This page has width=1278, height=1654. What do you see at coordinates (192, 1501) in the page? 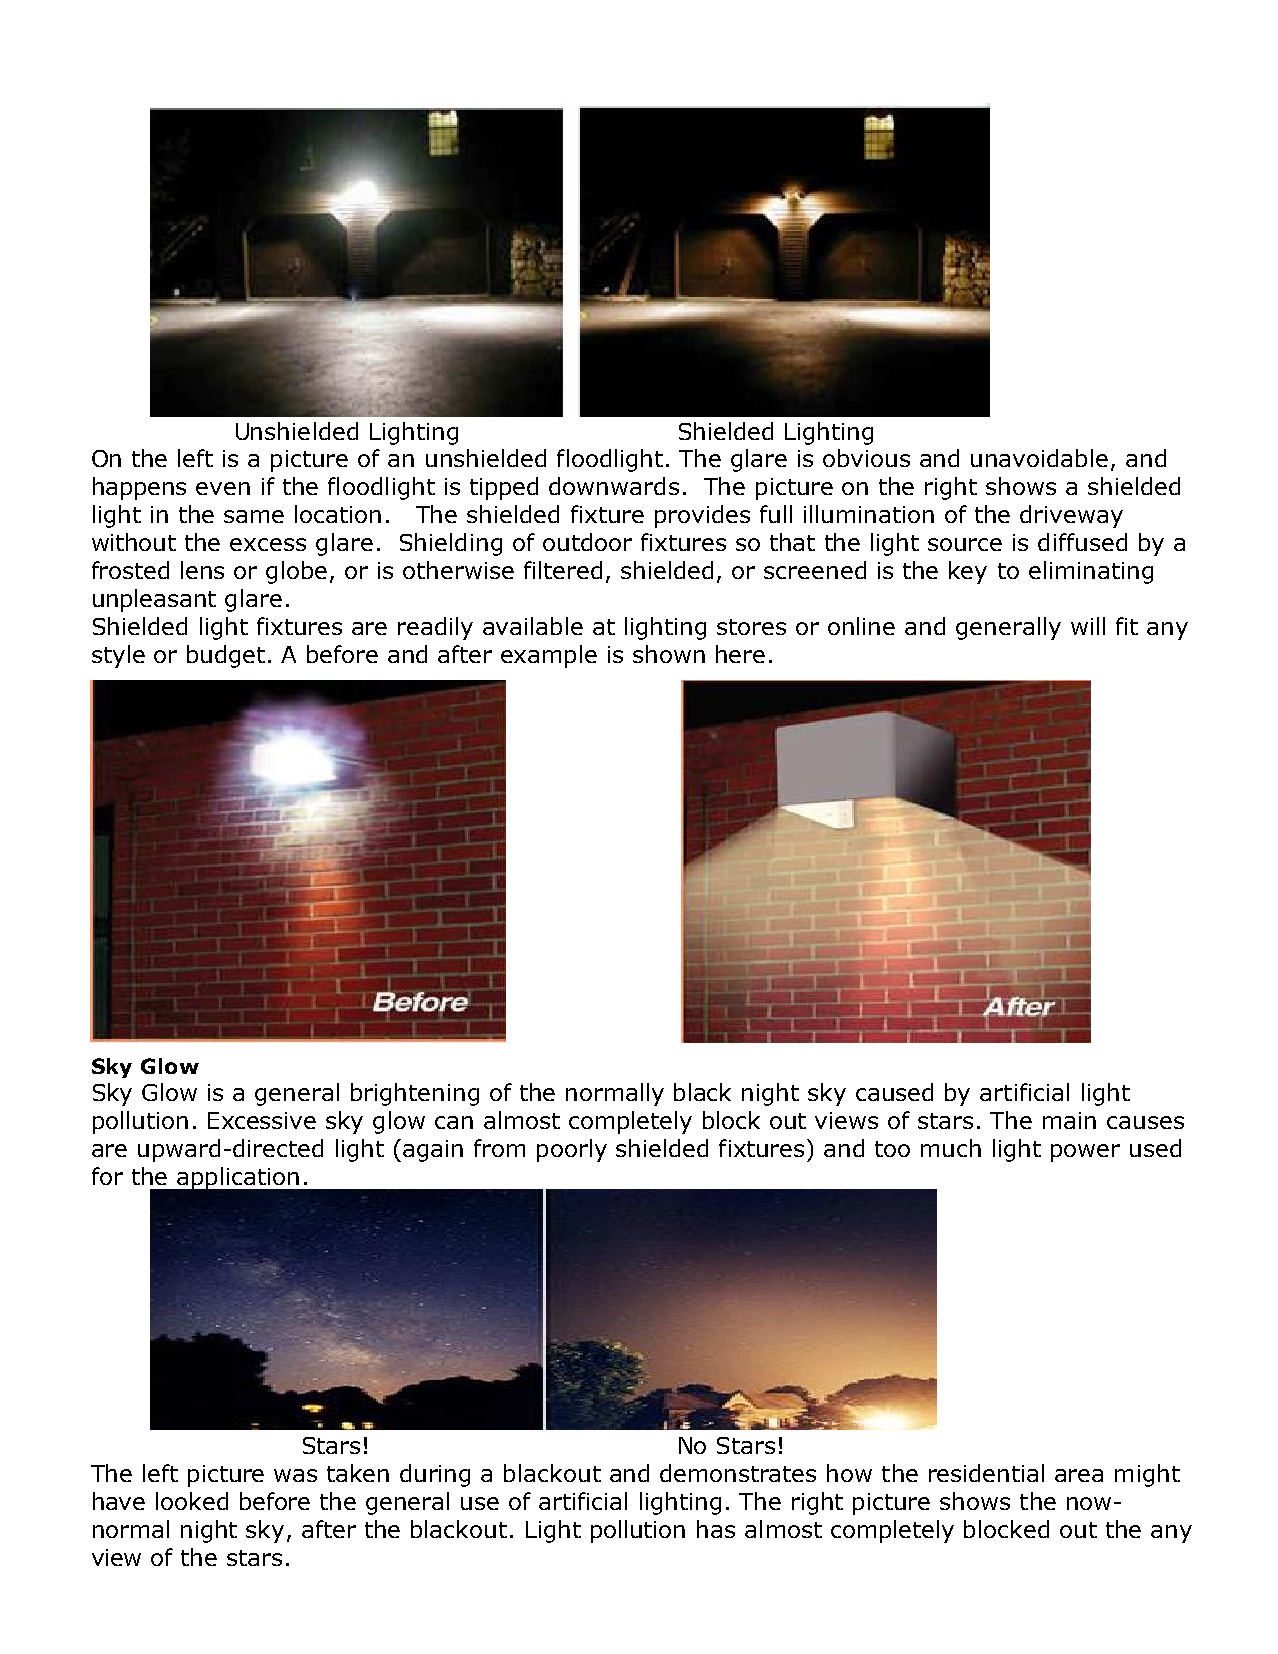
I see `looked` at bounding box center [192, 1501].
